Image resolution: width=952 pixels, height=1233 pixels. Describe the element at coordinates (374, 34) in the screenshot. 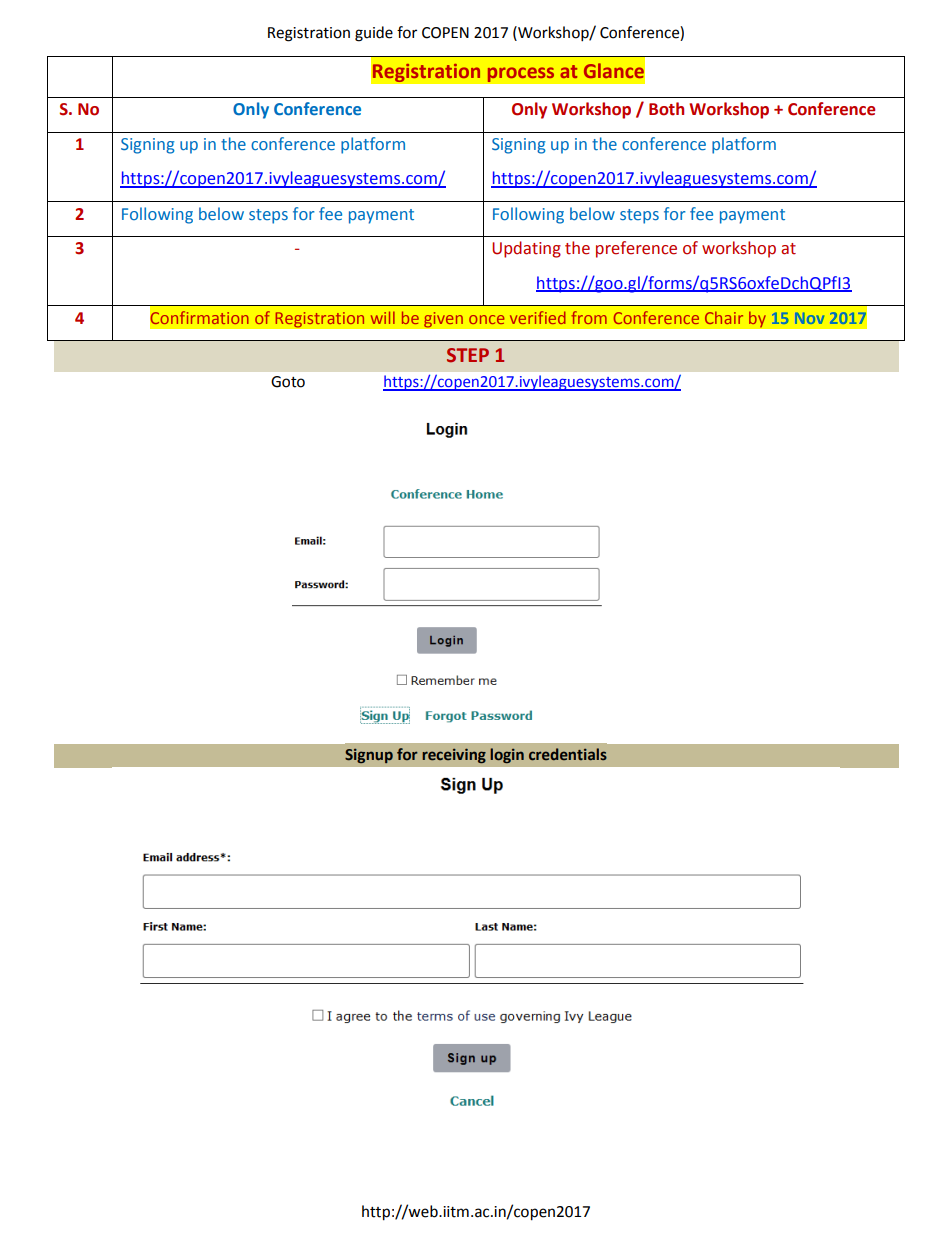

I see `guide` at that location.
